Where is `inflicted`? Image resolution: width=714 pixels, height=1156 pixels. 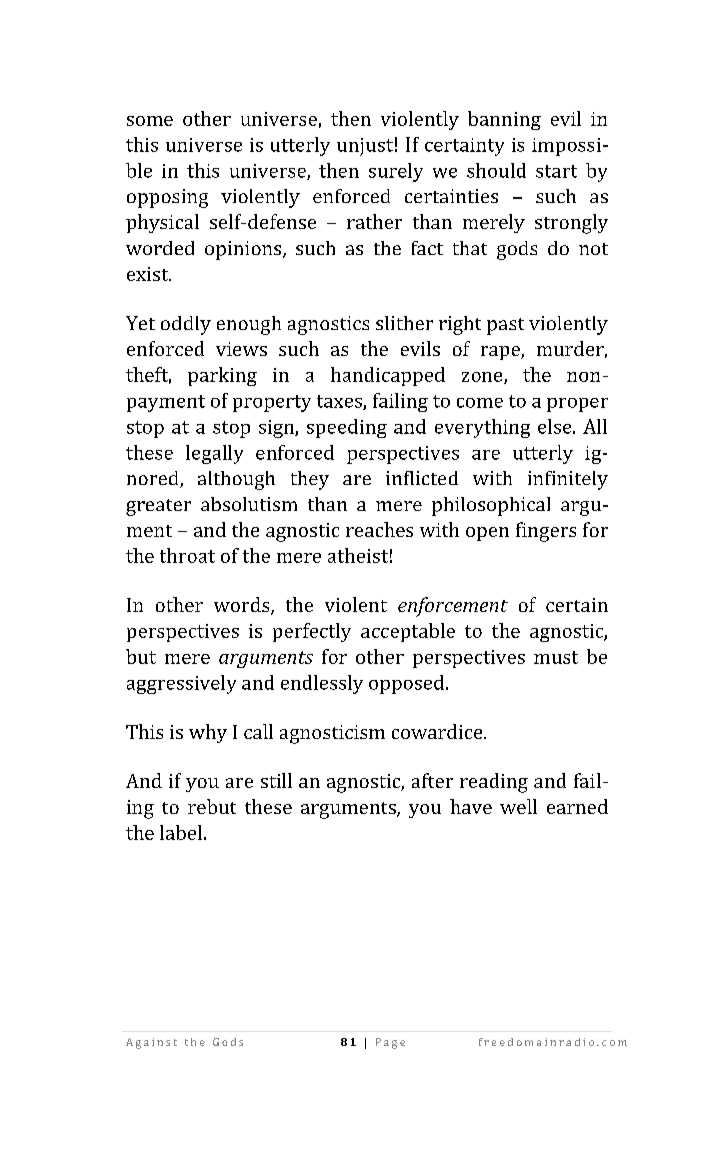 inflicted is located at coordinates (422, 478).
